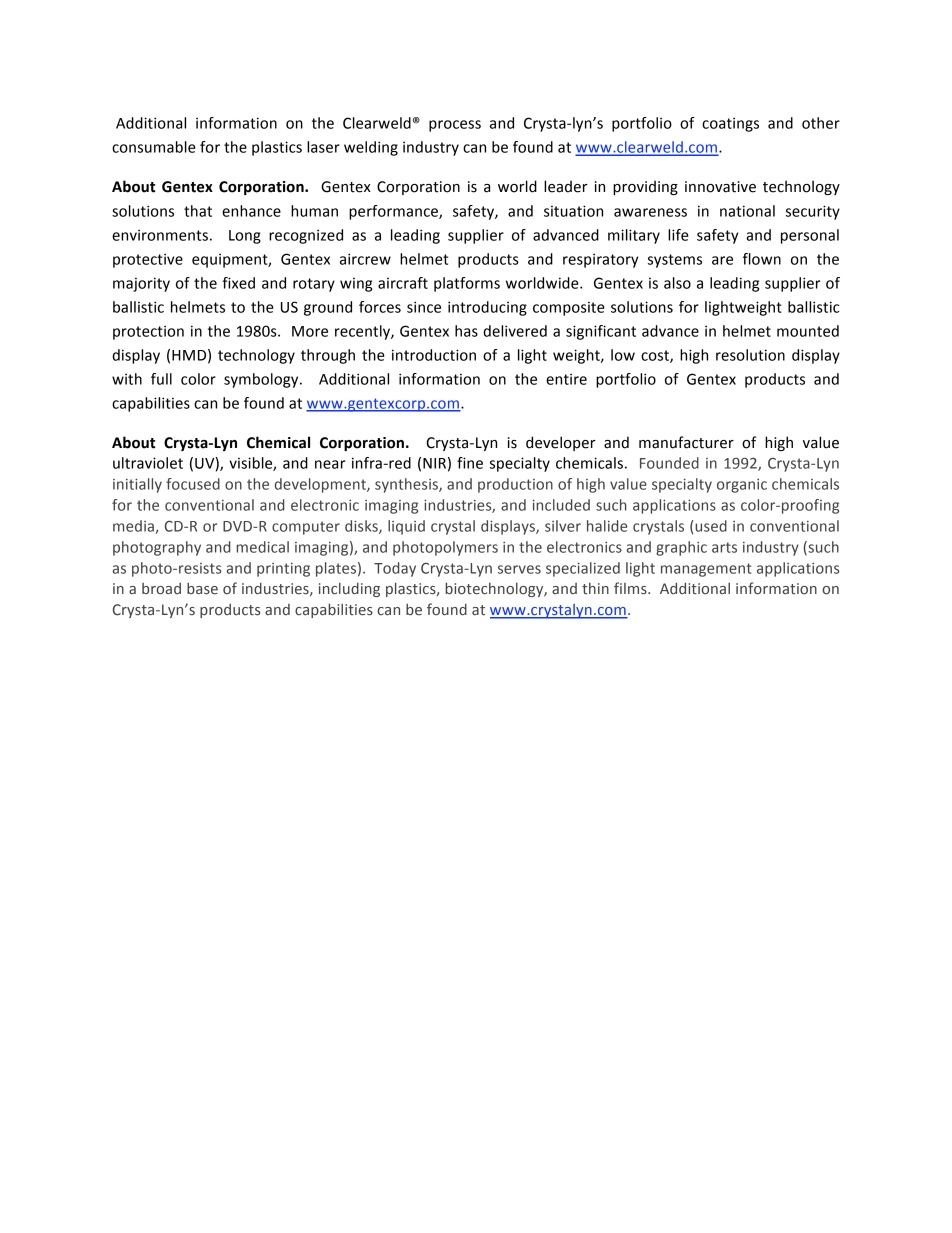 This page has width=952, height=1233. Describe the element at coordinates (434, 355) in the page. I see `introduction` at that location.
